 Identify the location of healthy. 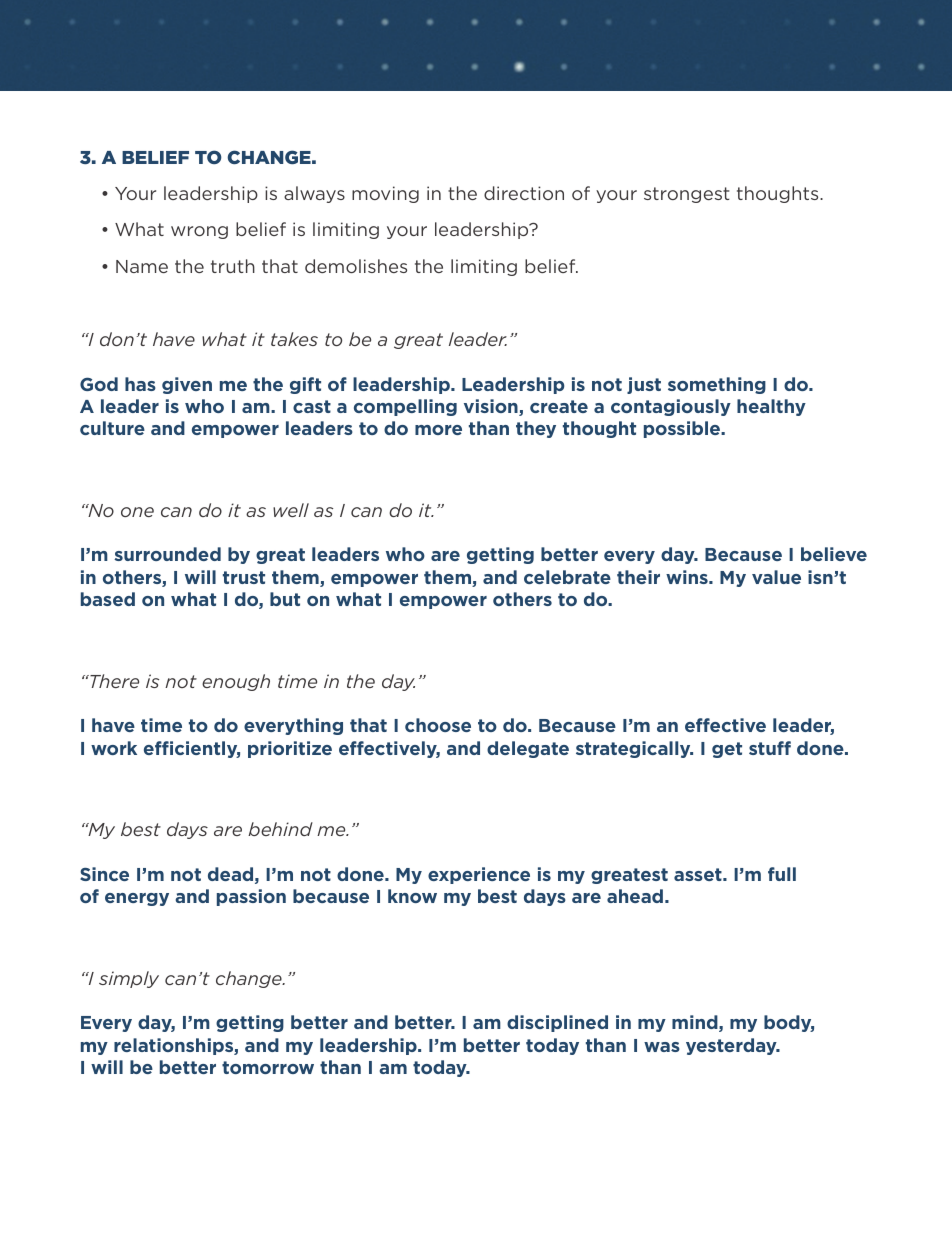
(771, 407).
